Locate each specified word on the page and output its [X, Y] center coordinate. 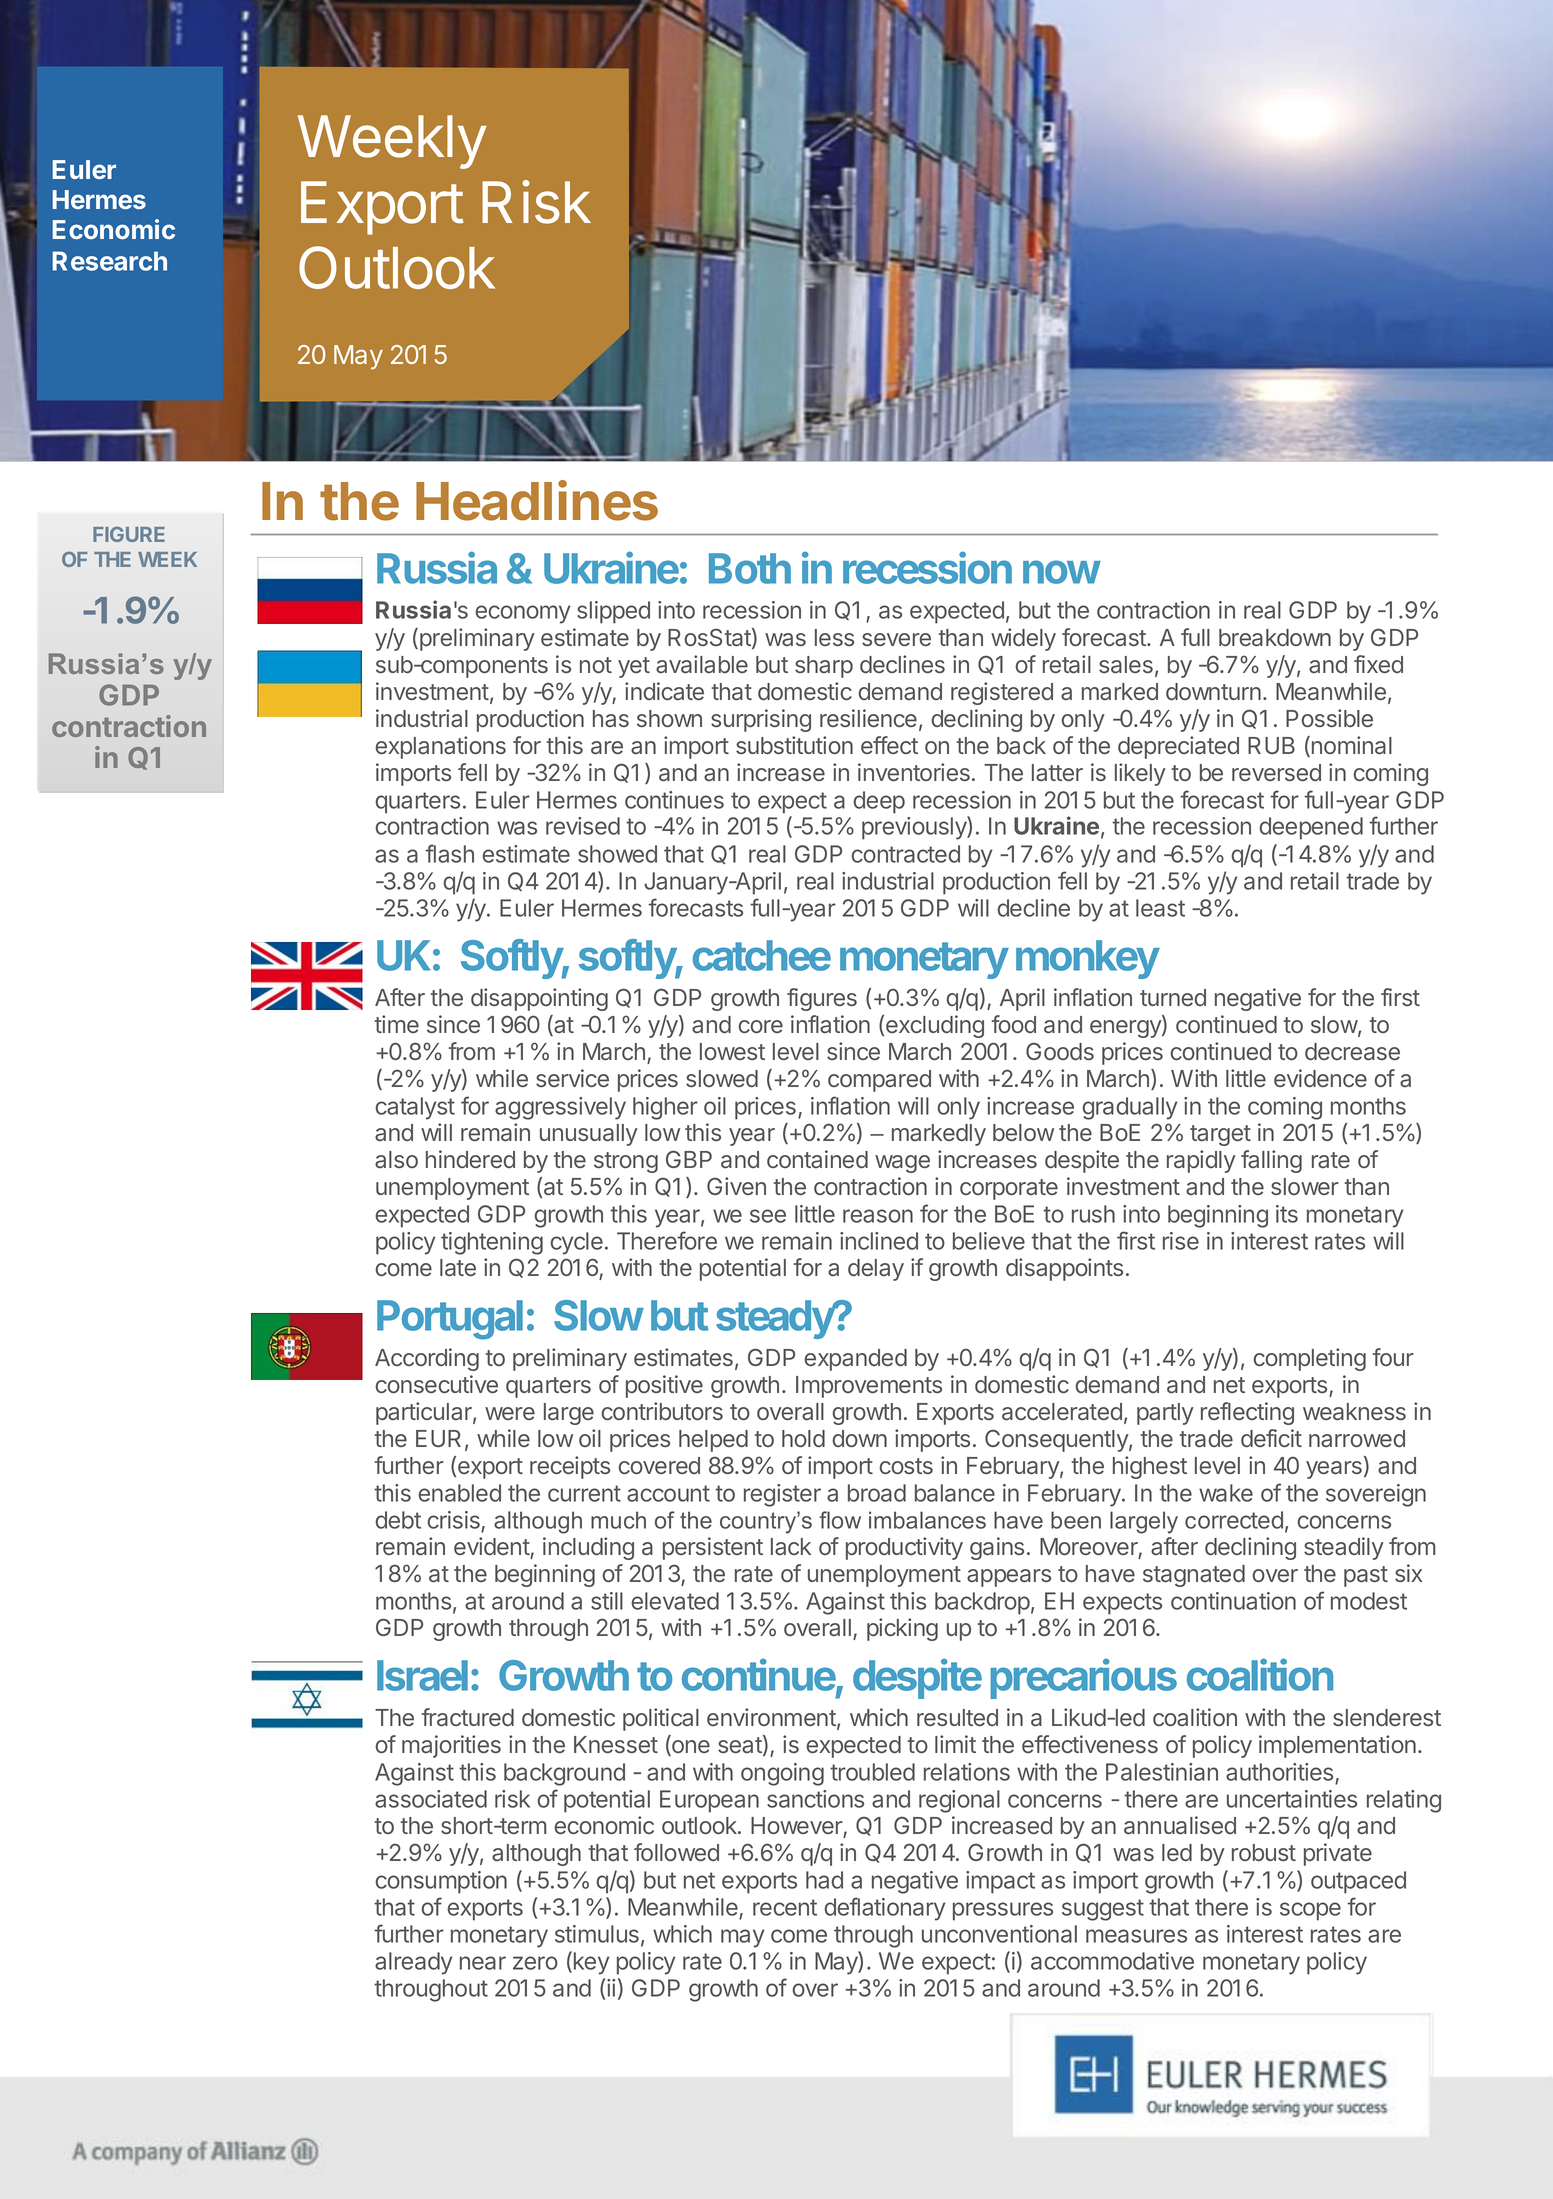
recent [785, 1907]
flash [449, 853]
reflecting [1247, 1413]
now [1062, 572]
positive [664, 1386]
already [414, 1963]
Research [109, 261]
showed [617, 854]
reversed [1276, 772]
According [427, 1359]
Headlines [537, 500]
